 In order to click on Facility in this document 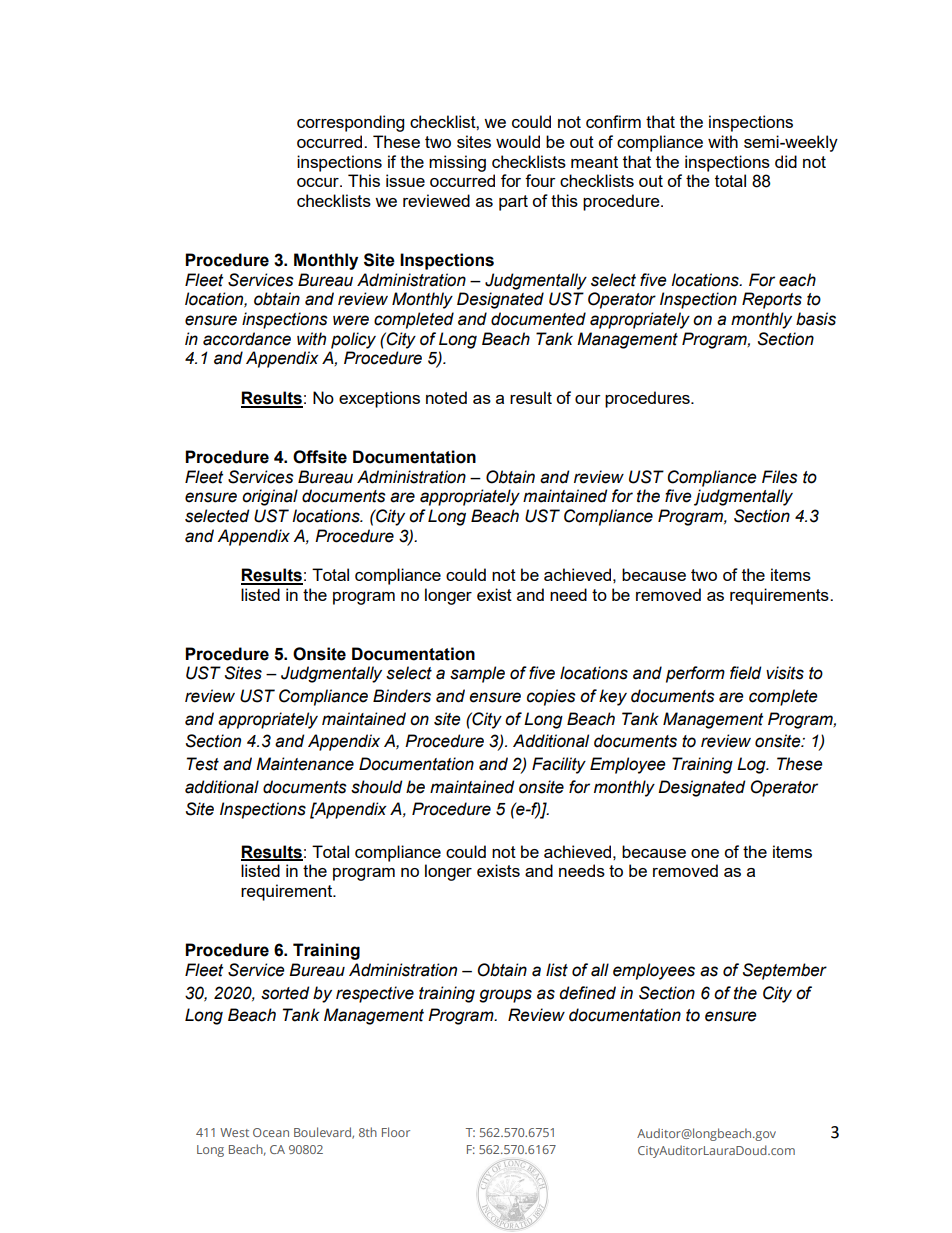, I will do `click(559, 765)`.
